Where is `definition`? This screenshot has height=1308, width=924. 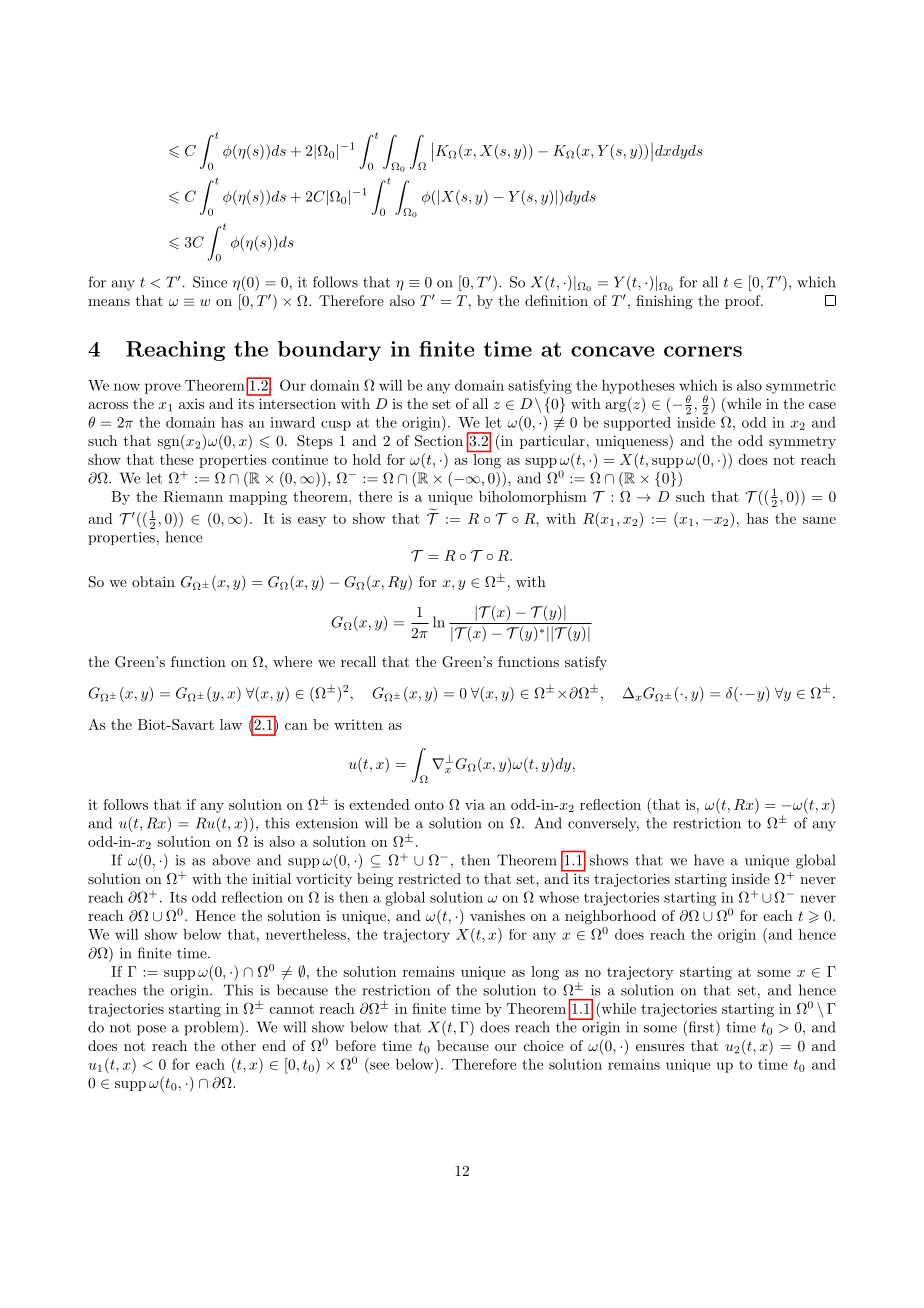
definition is located at coordinates (556, 300).
